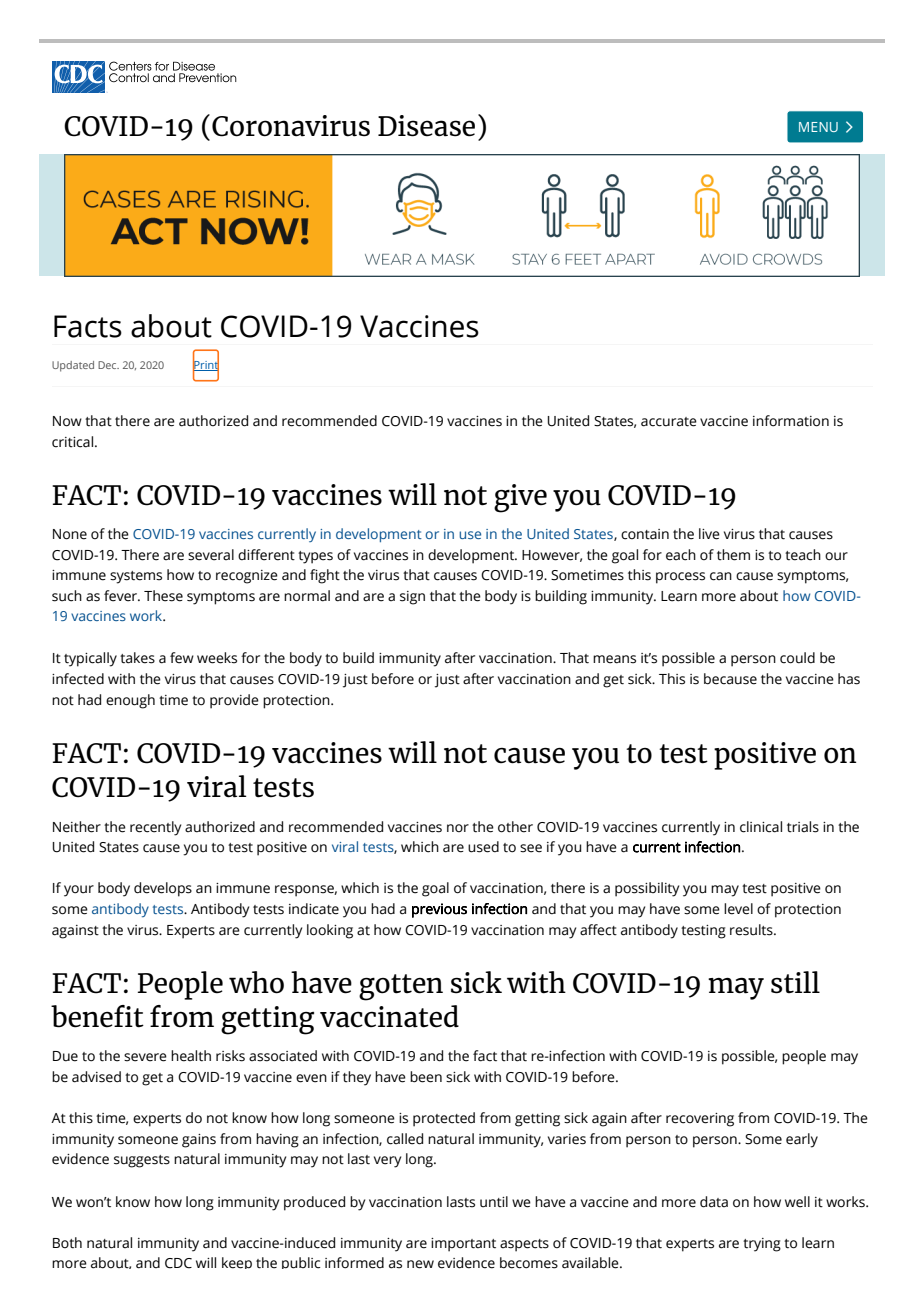  Describe the element at coordinates (762, 1245) in the page. I see `trying` at that location.
